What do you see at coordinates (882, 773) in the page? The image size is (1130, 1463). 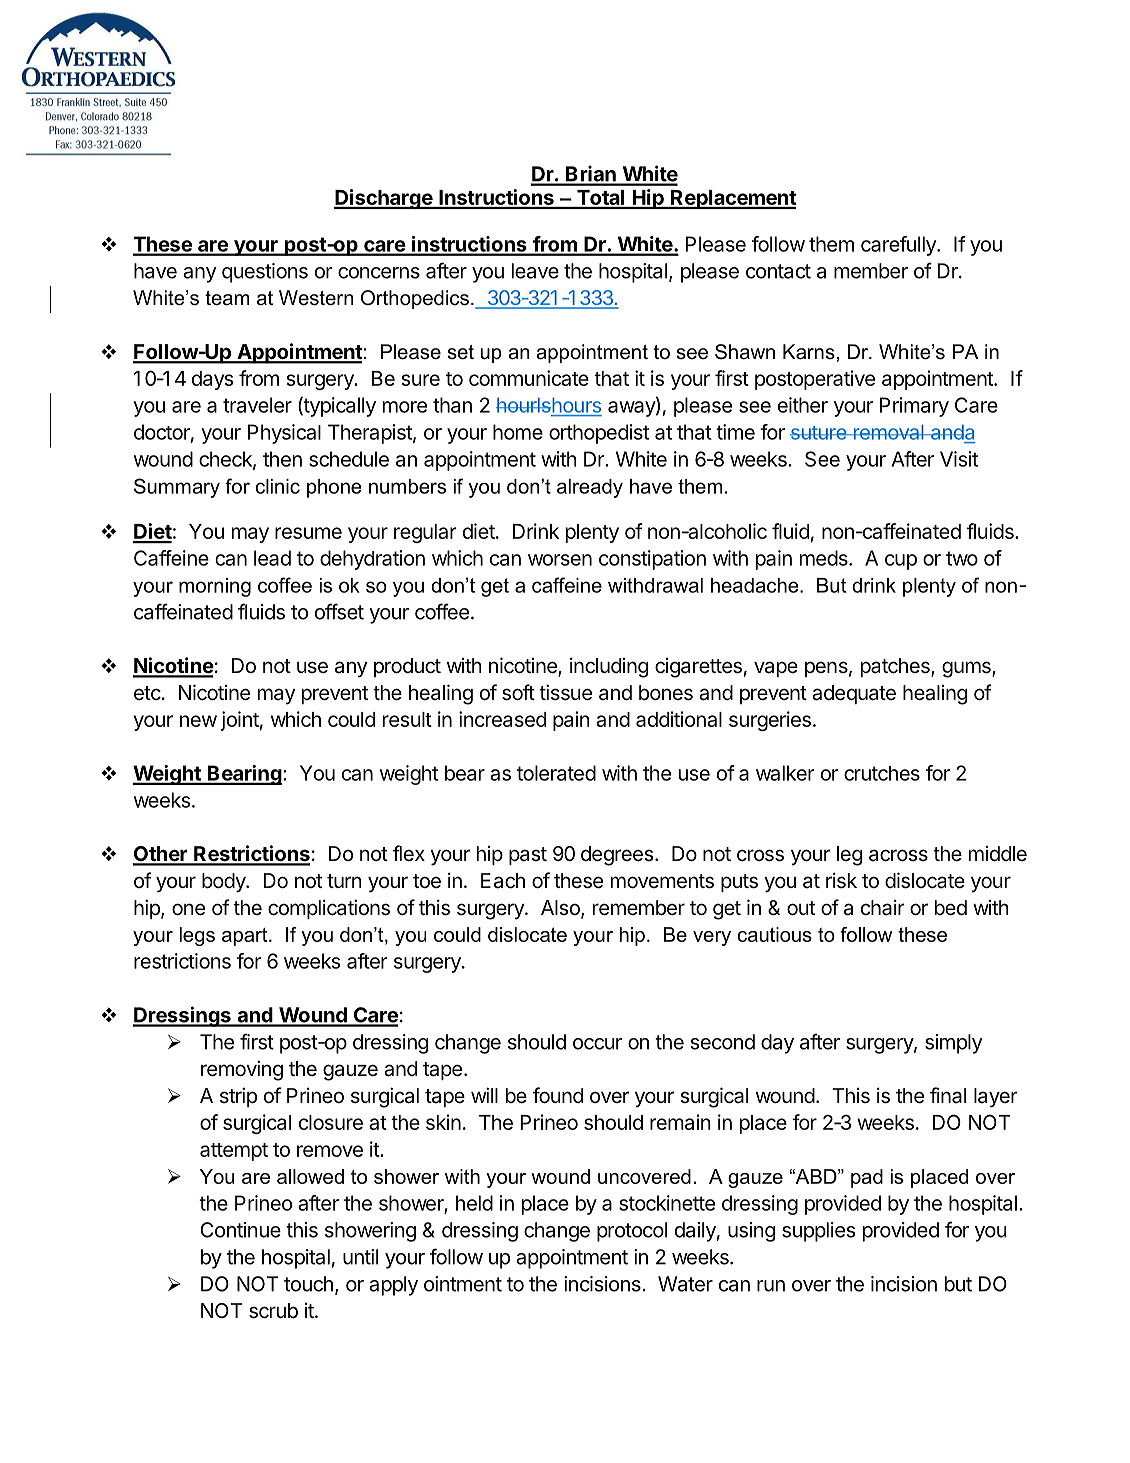 I see `crutches` at bounding box center [882, 773].
